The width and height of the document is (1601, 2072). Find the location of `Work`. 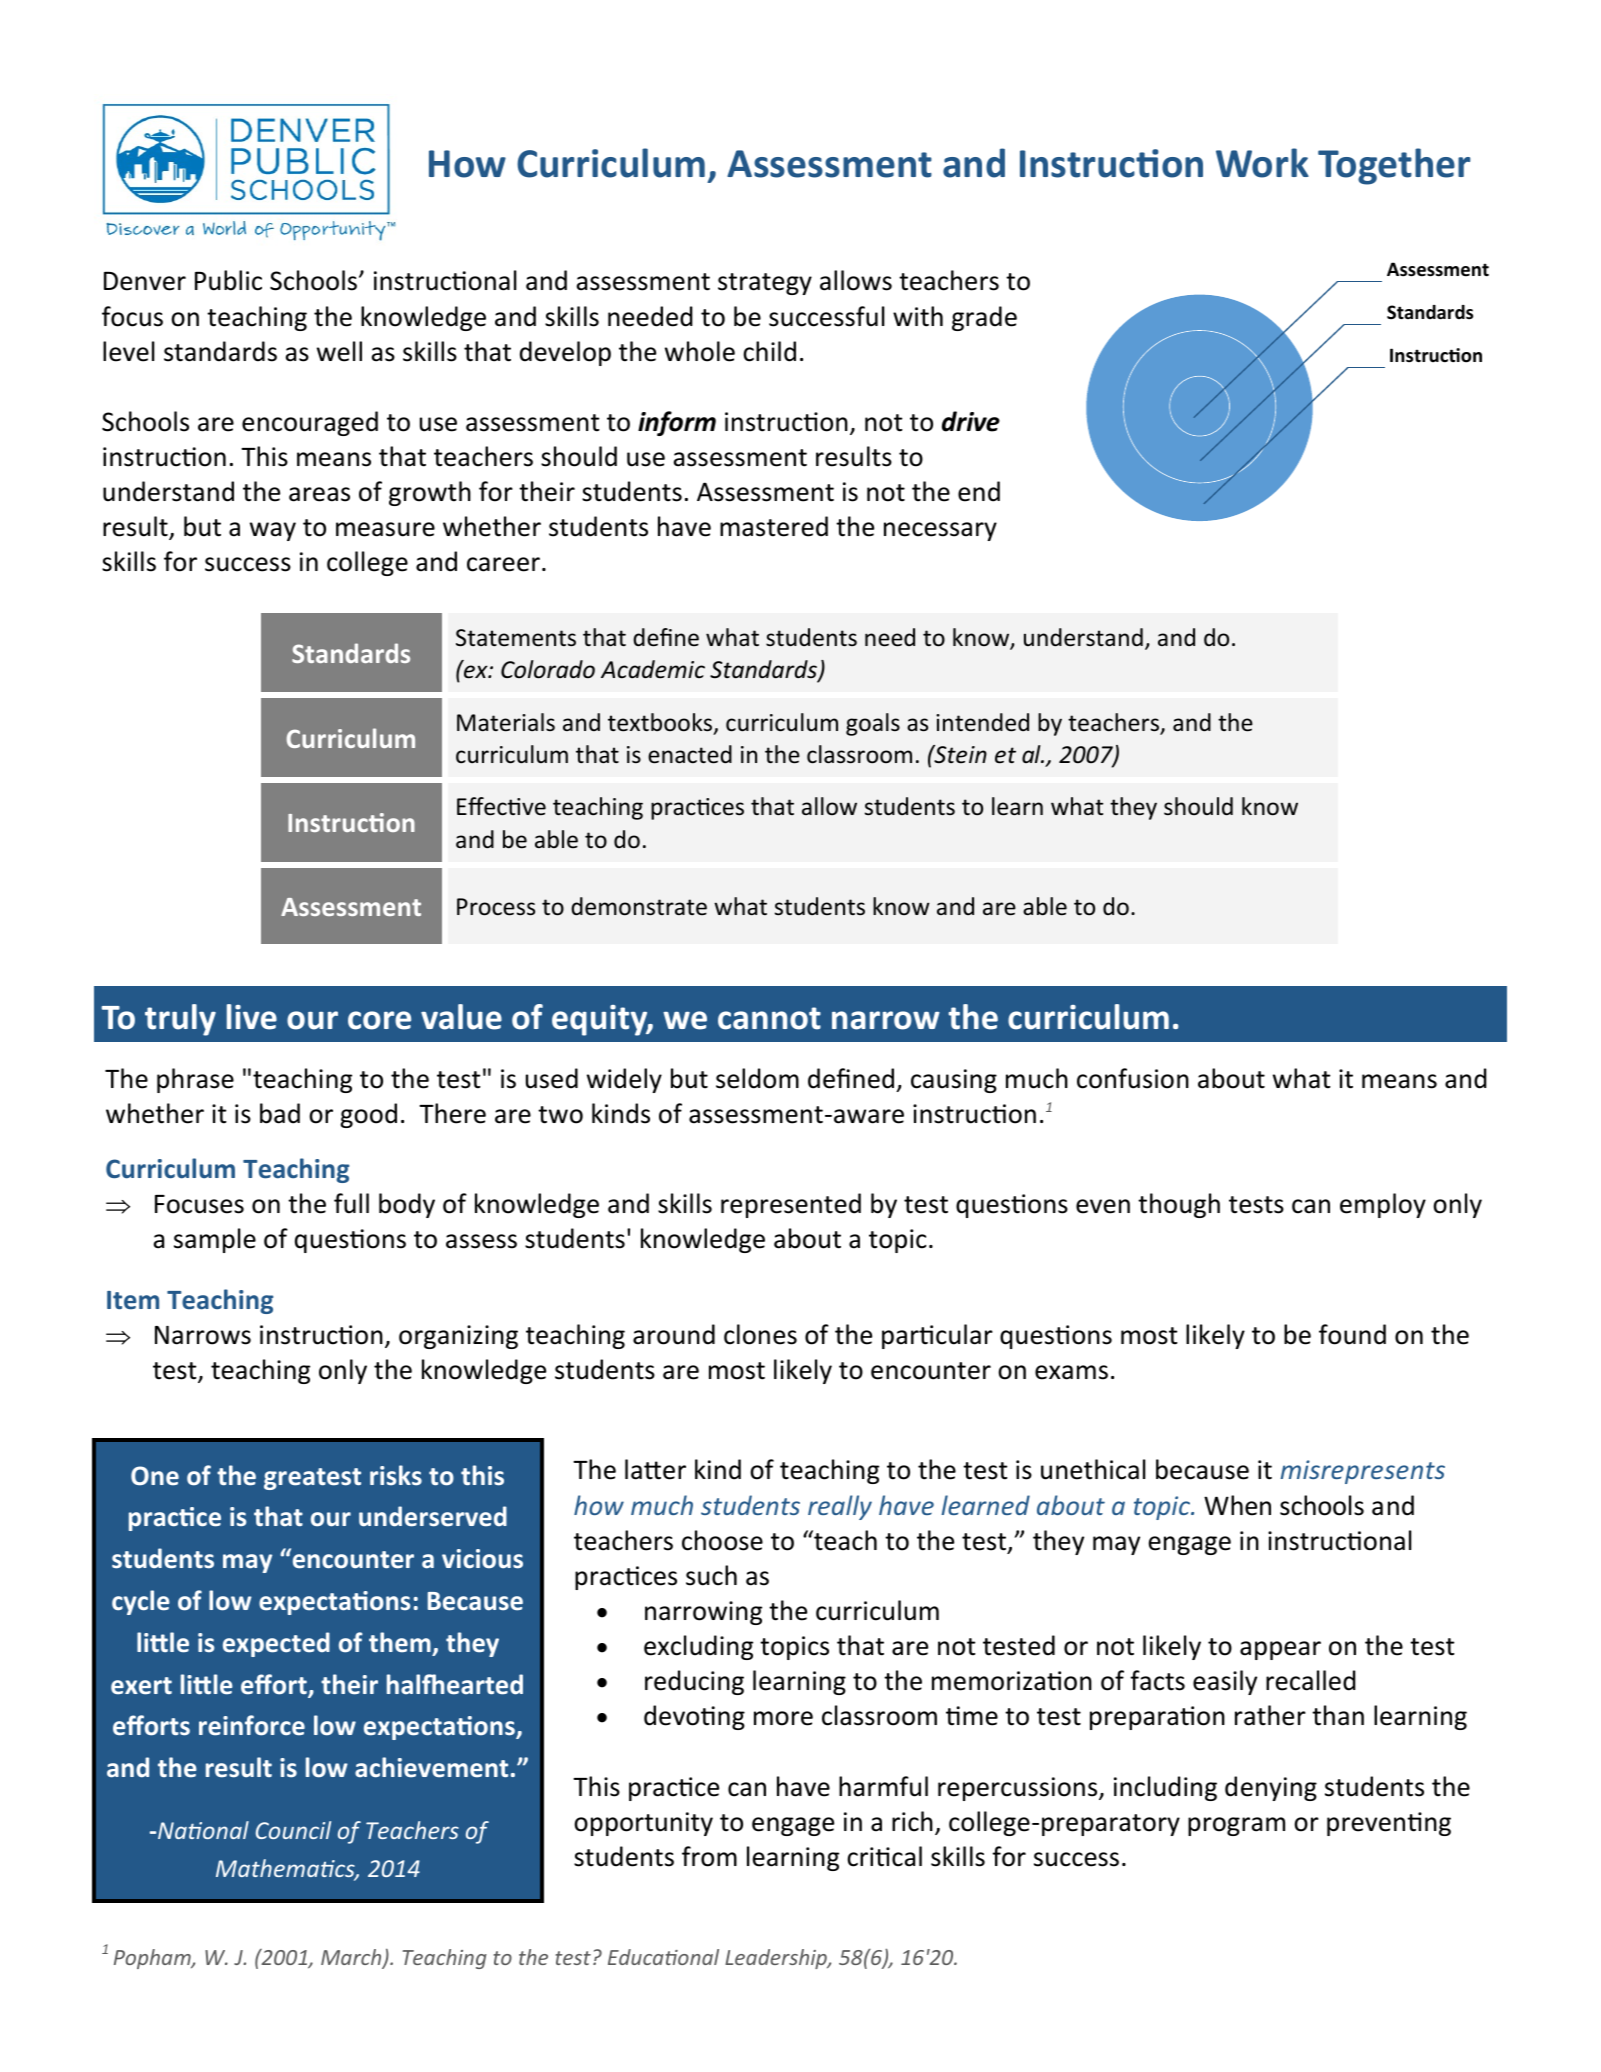

Work is located at coordinates (1262, 163).
